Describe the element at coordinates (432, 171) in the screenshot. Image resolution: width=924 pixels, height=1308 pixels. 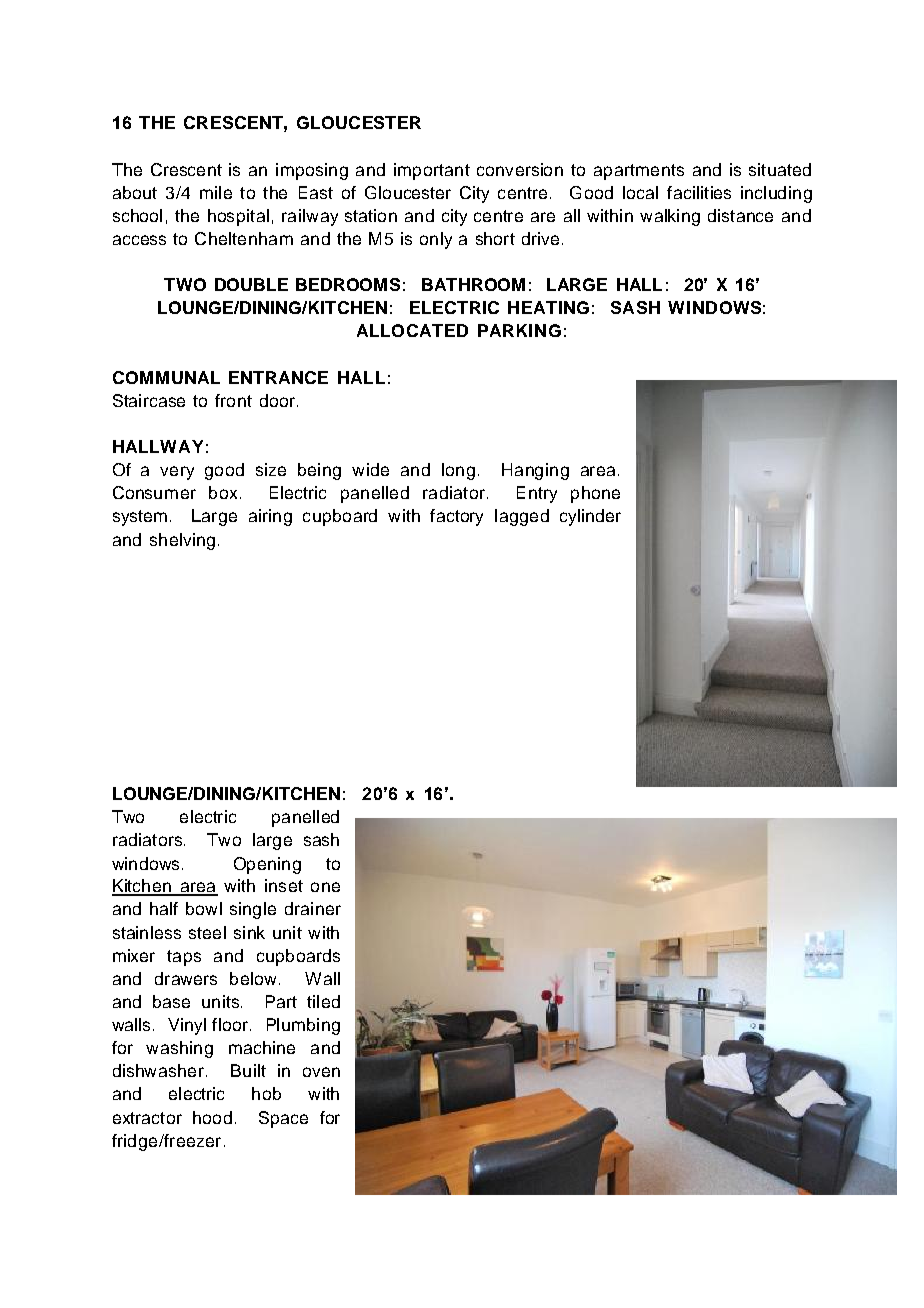
I see `important` at that location.
